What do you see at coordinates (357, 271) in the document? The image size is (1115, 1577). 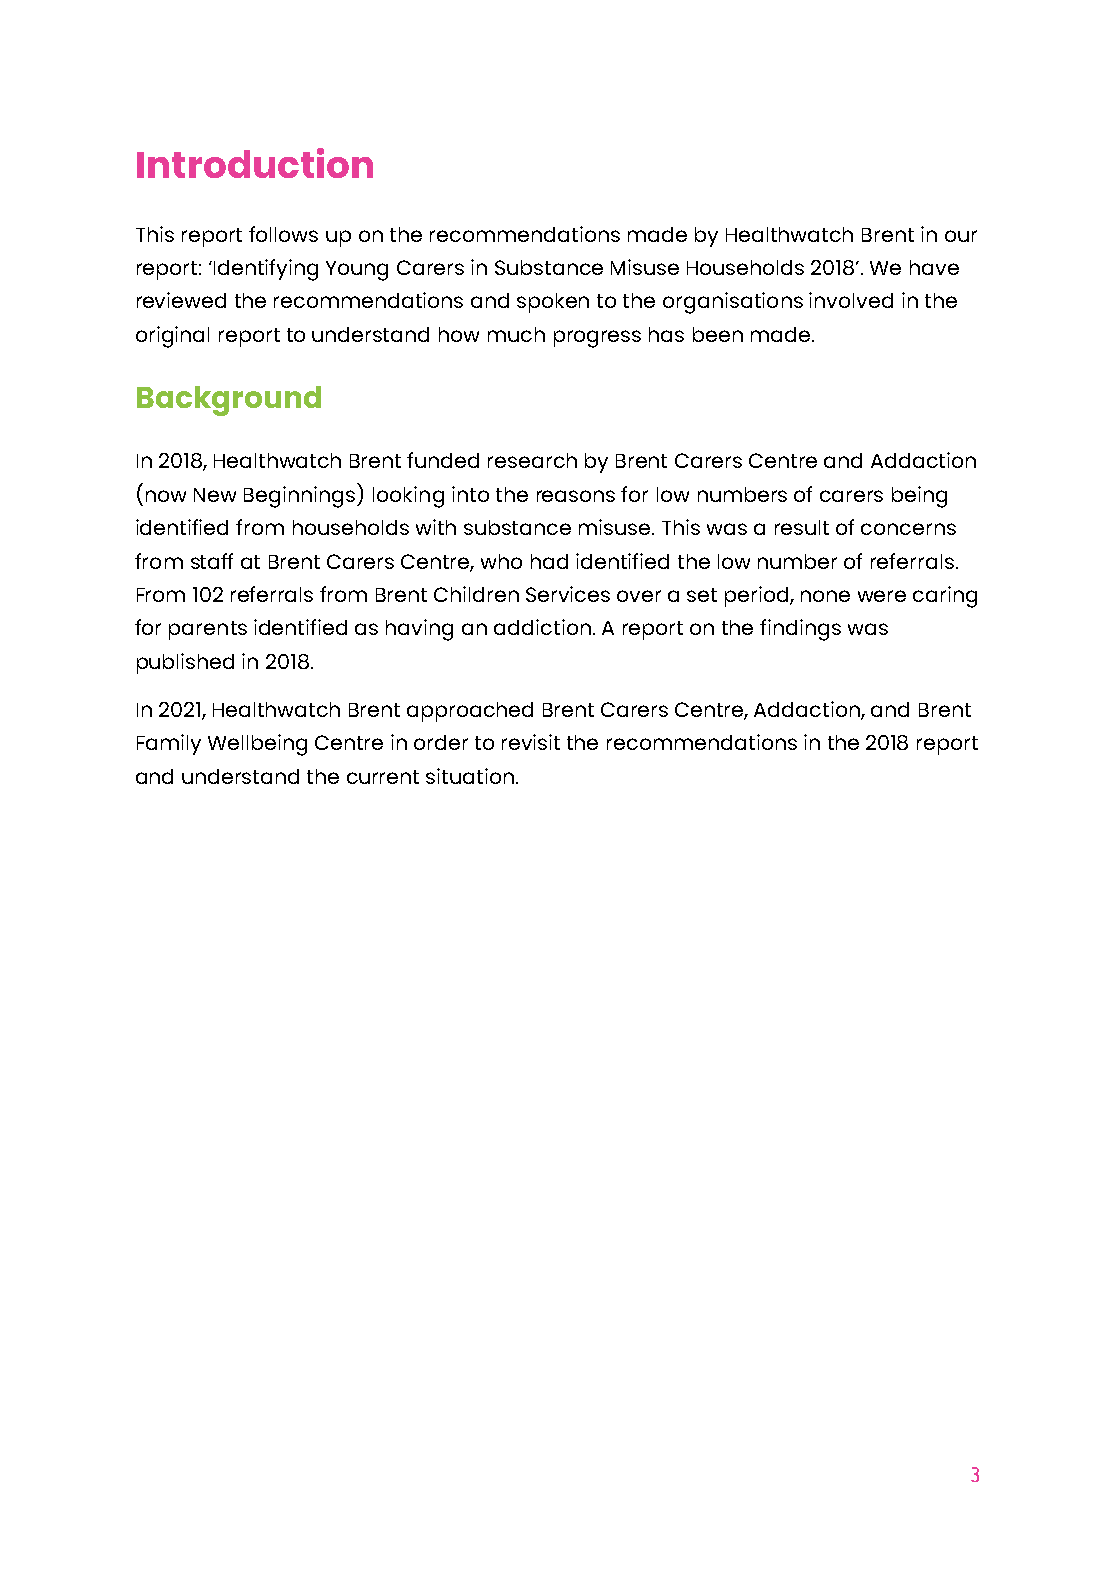 I see `Young` at bounding box center [357, 271].
